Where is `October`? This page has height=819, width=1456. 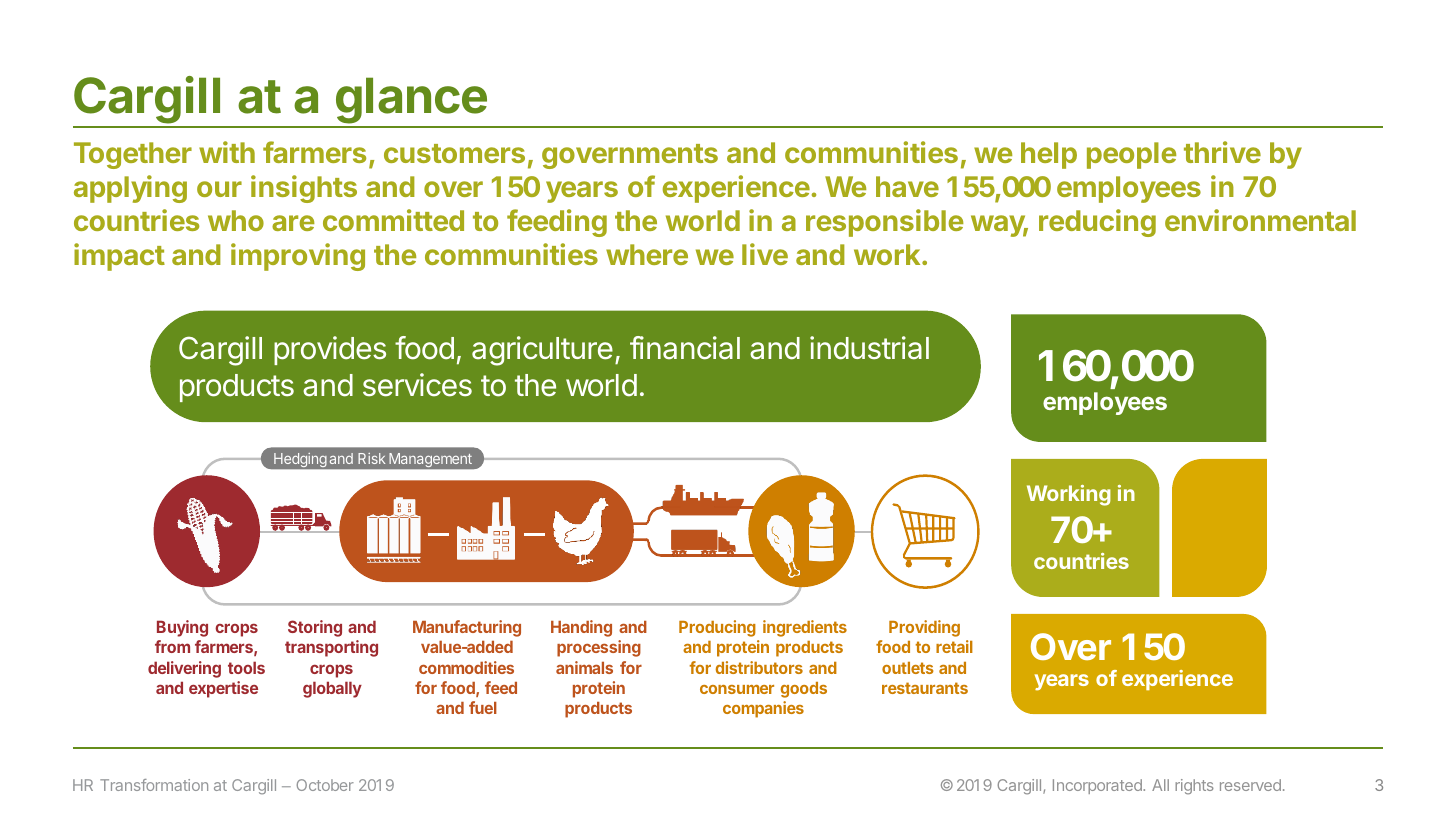
October is located at coordinates (325, 785).
